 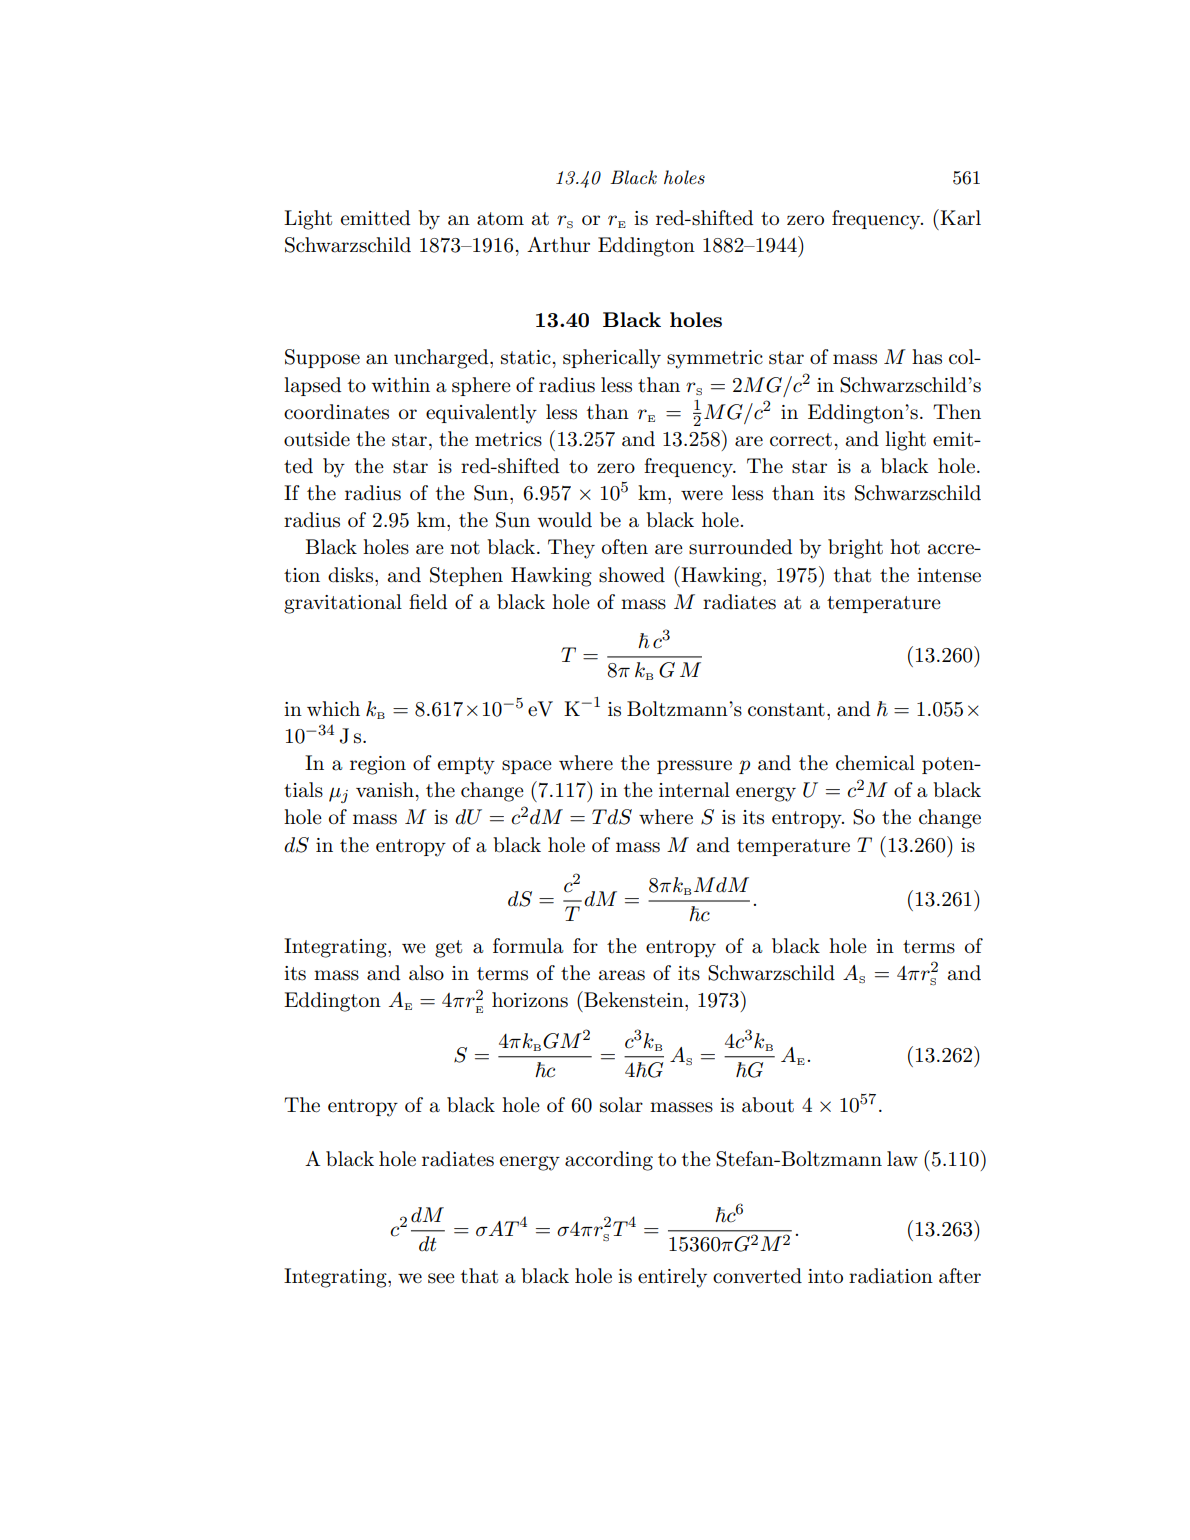 What do you see at coordinates (558, 245) in the screenshot?
I see `Arthur` at bounding box center [558, 245].
